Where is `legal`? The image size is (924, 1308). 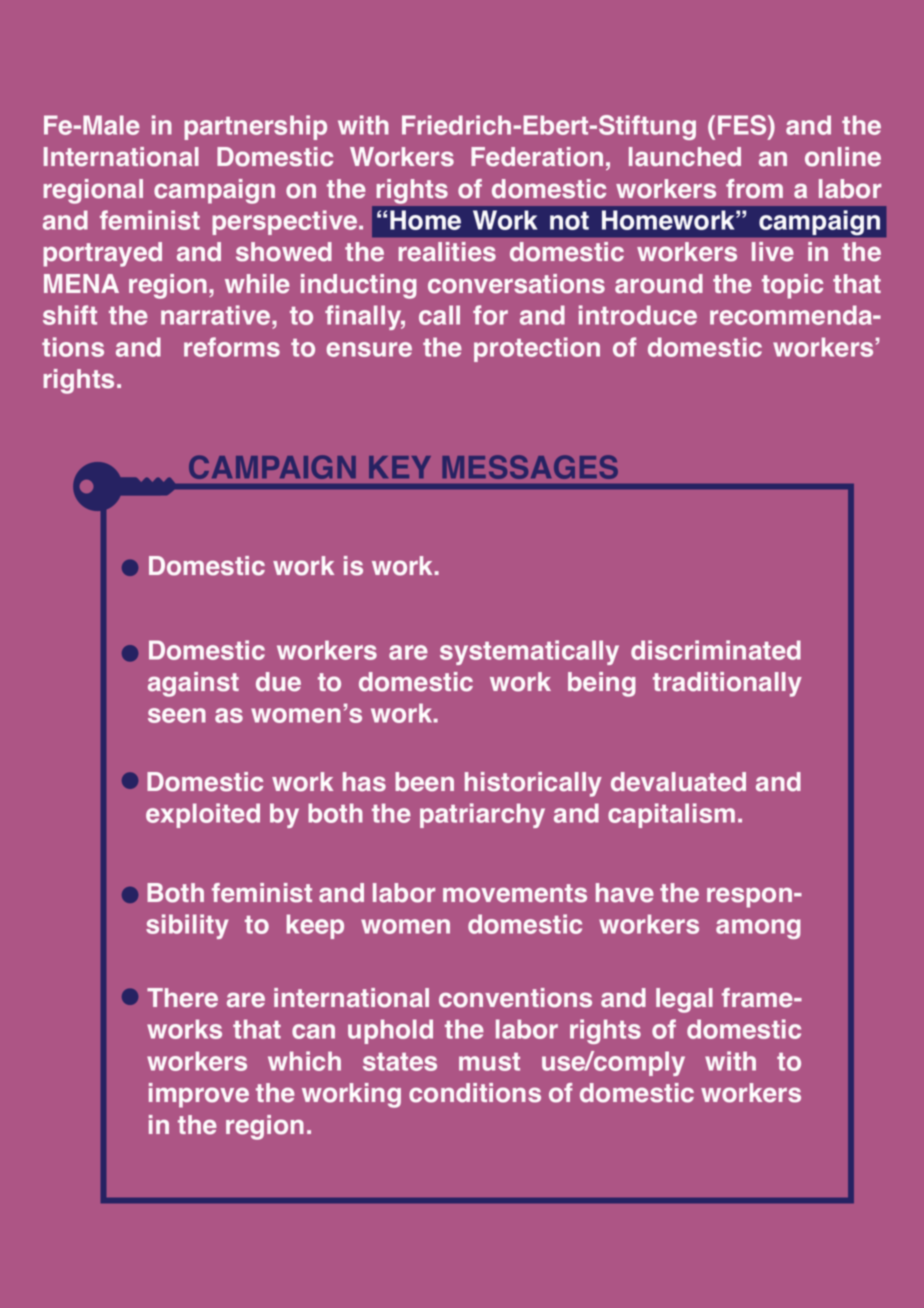
legal is located at coordinates (684, 1000).
